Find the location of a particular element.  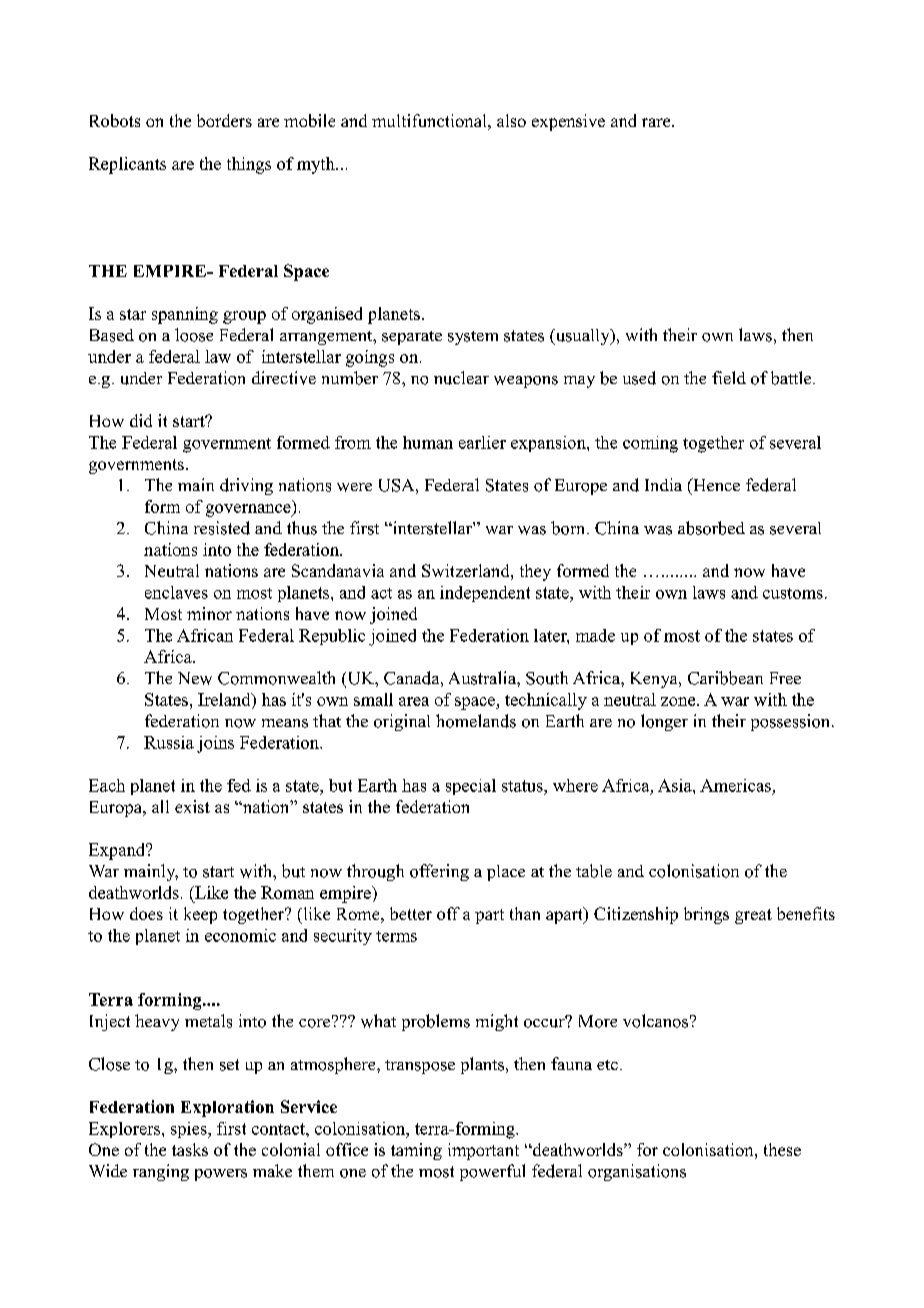

also is located at coordinates (511, 120).
